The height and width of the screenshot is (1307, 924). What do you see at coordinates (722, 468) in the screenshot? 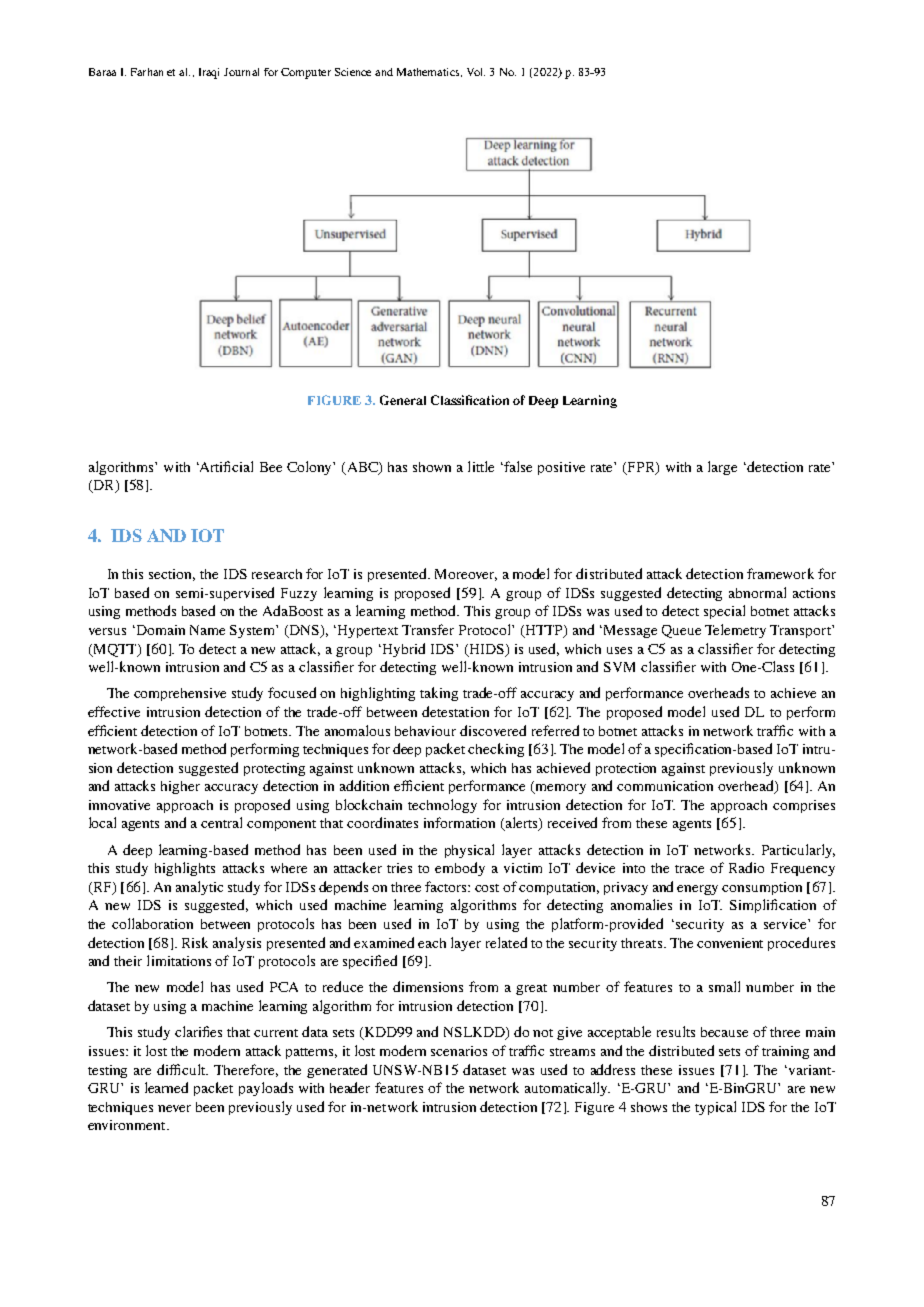
I see `large` at bounding box center [722, 468].
